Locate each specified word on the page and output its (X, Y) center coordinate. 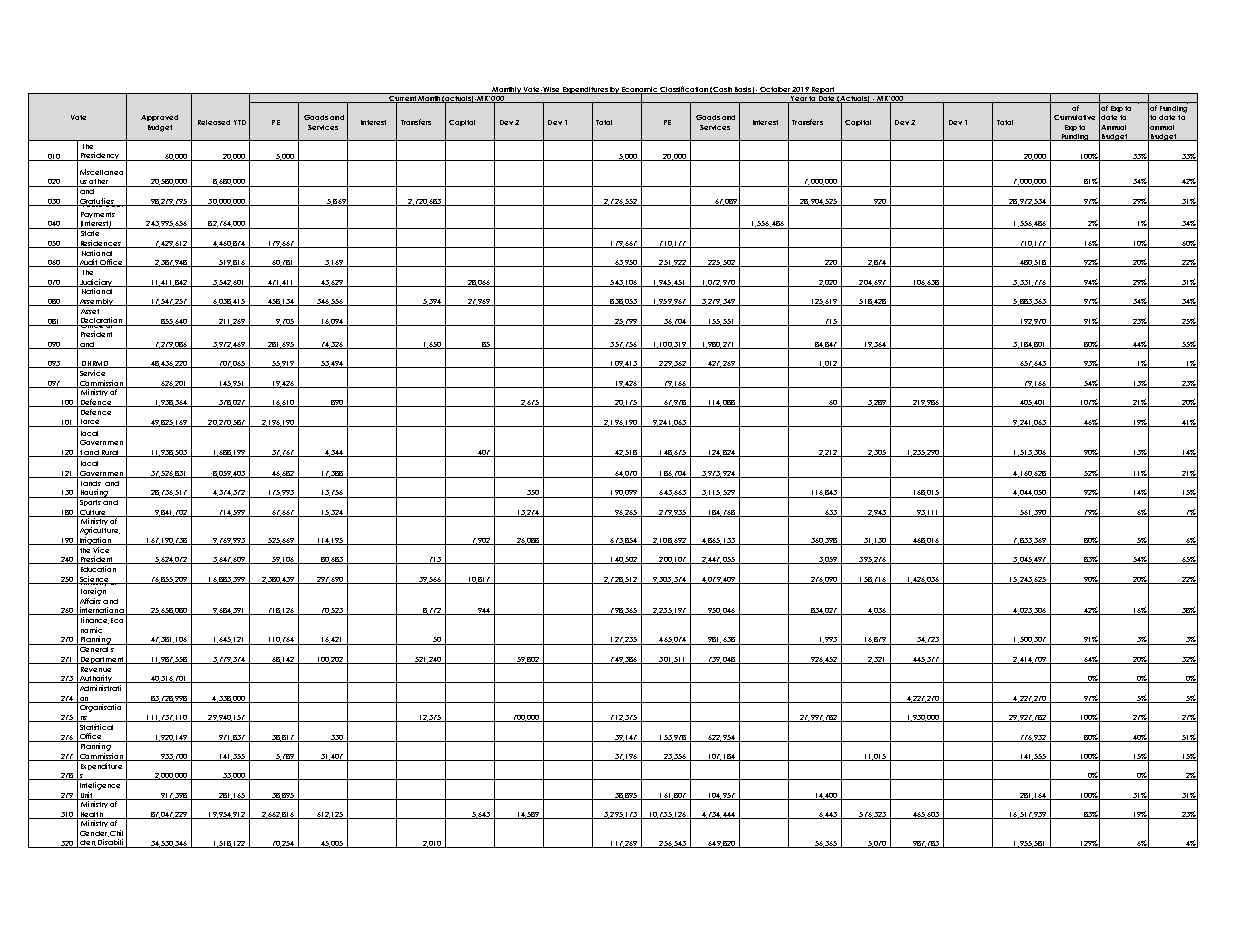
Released (214, 122)
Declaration (101, 321)
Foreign (93, 592)
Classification (684, 90)
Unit (87, 796)
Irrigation (96, 541)
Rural (110, 453)
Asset (90, 311)
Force (90, 423)
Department (102, 660)
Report (823, 90)
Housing (94, 493)
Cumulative (1074, 117)
